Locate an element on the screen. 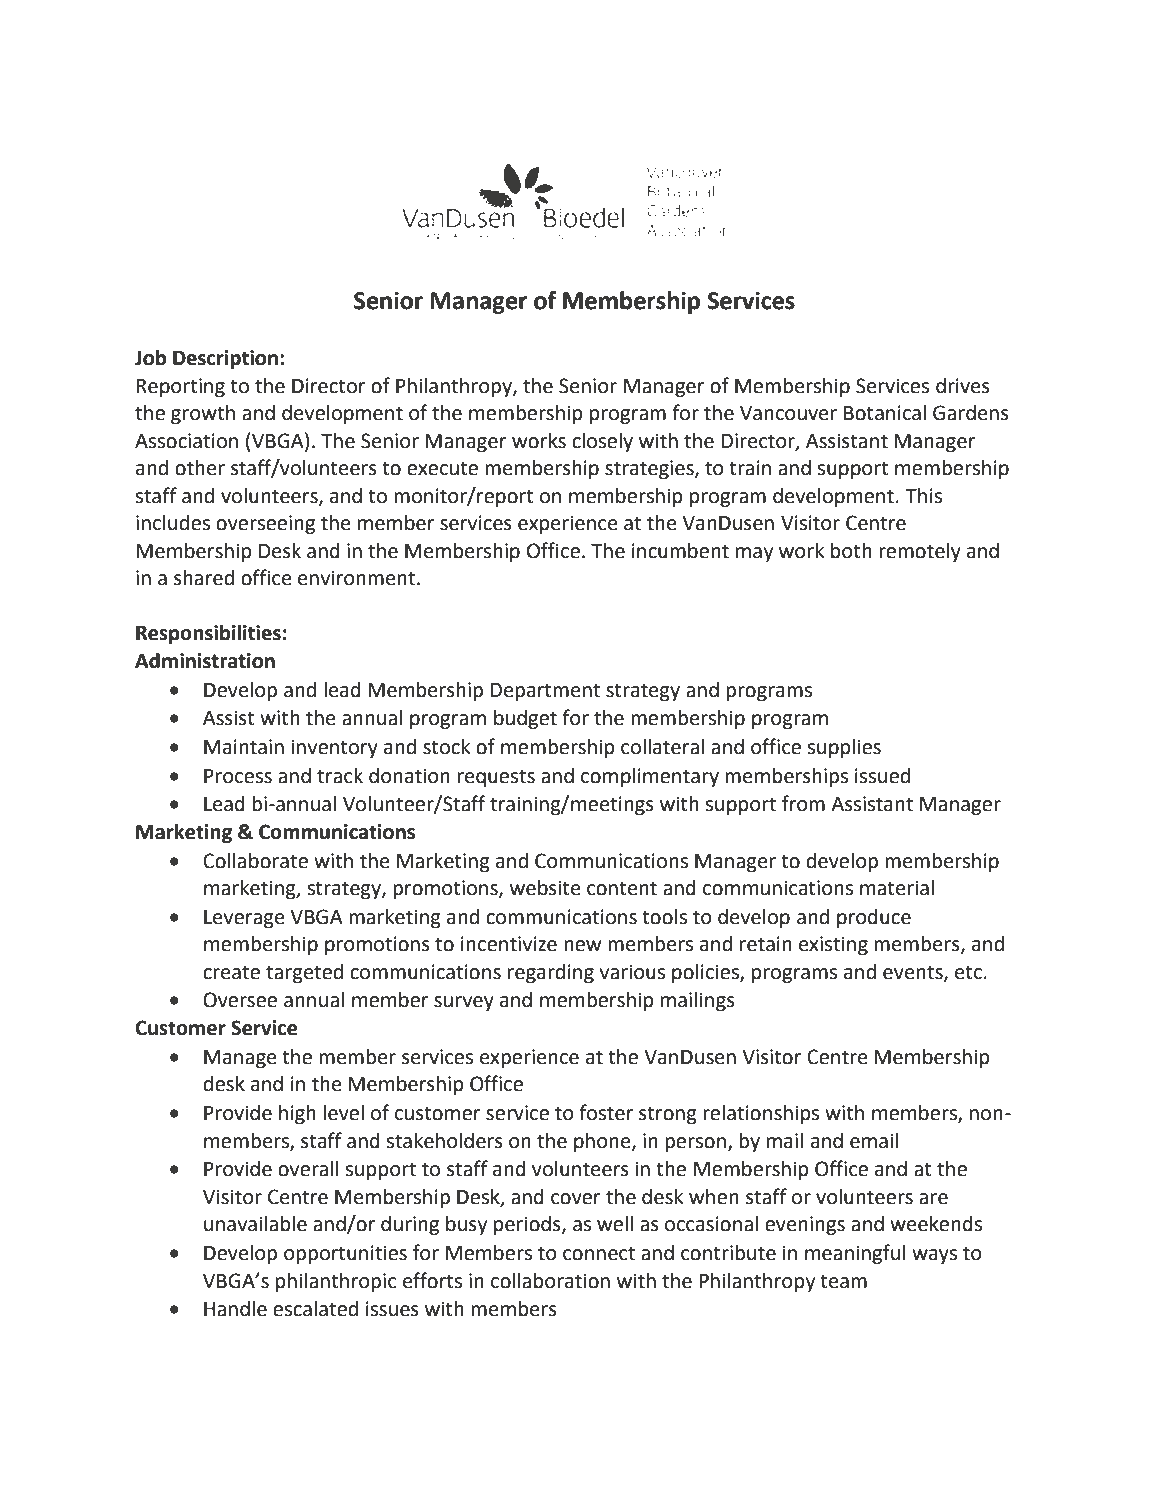 This screenshot has width=1149, height=1487. foster is located at coordinates (606, 1112).
